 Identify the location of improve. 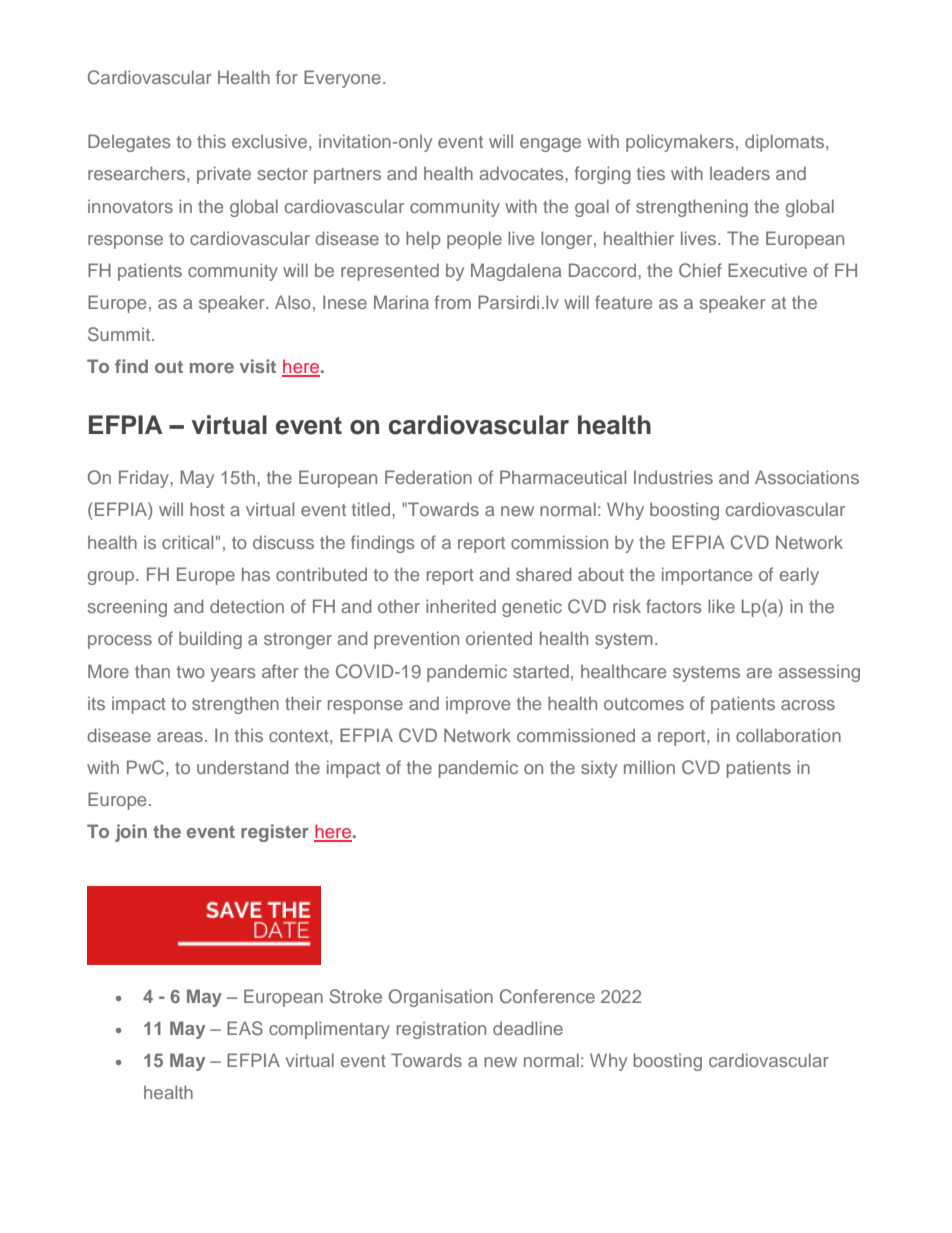
(478, 705).
